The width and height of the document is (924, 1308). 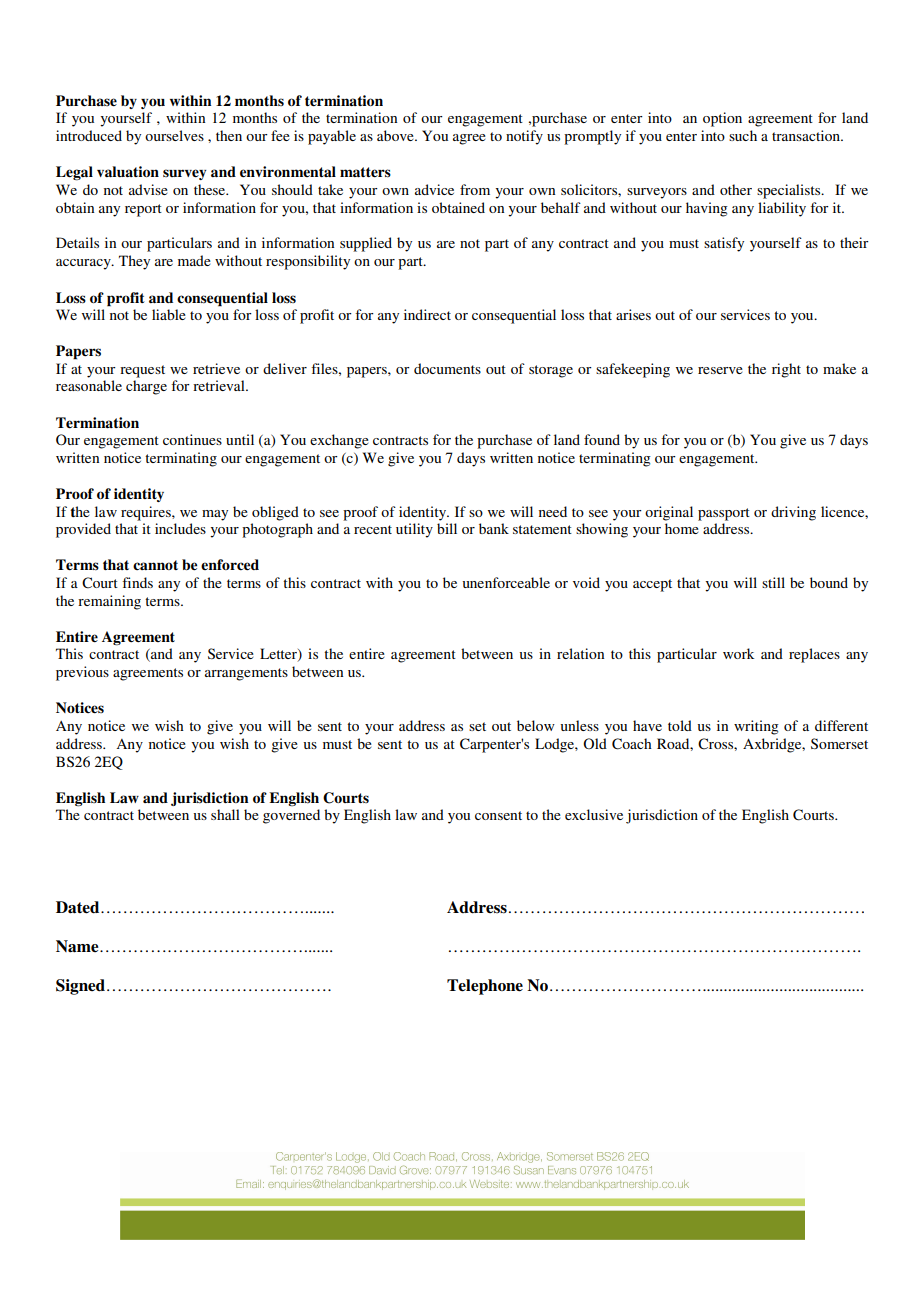 I want to click on documents, so click(x=447, y=368).
